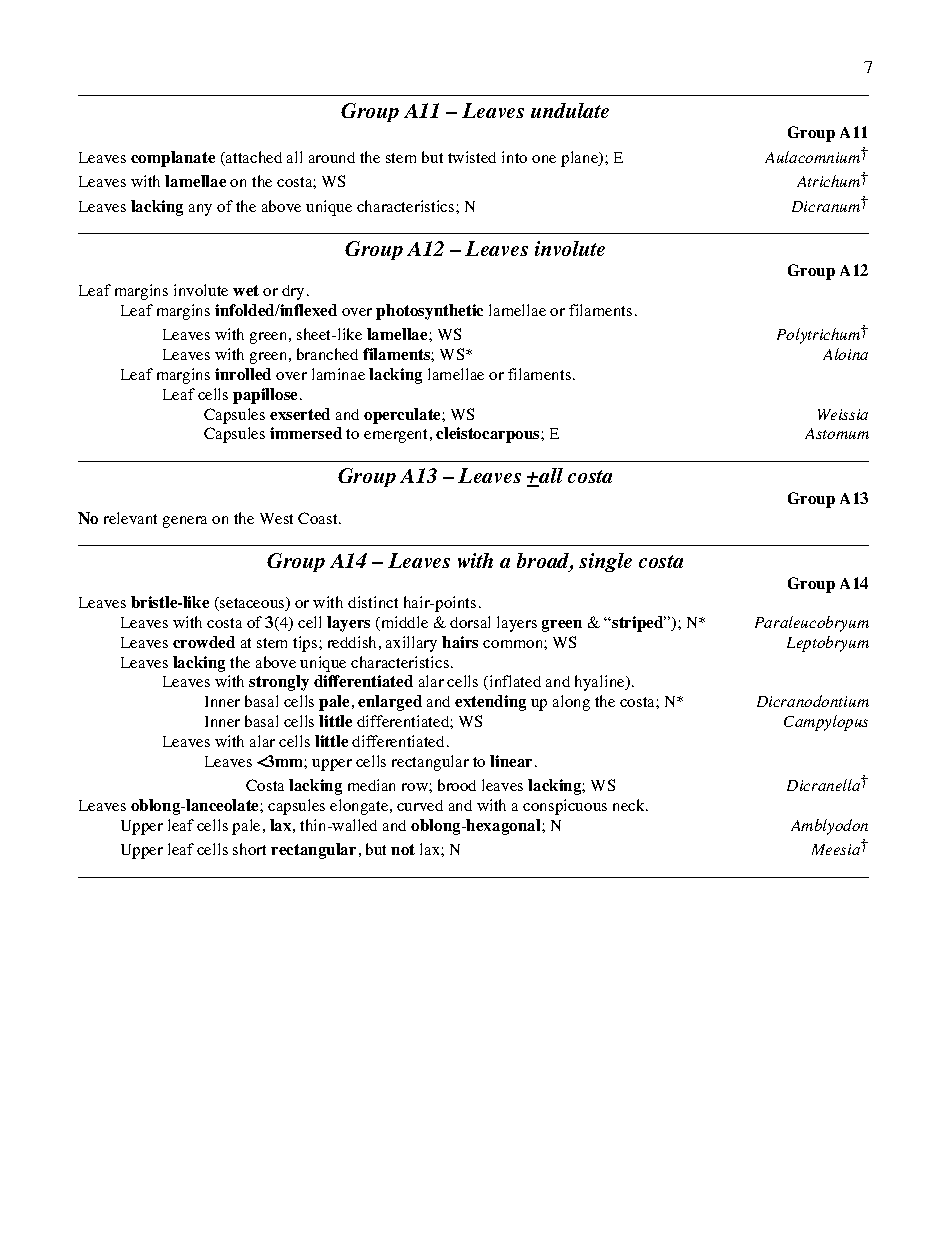 This document has height=1233, width=952. Describe the element at coordinates (429, 312) in the document. I see `photosynthetic` at that location.
